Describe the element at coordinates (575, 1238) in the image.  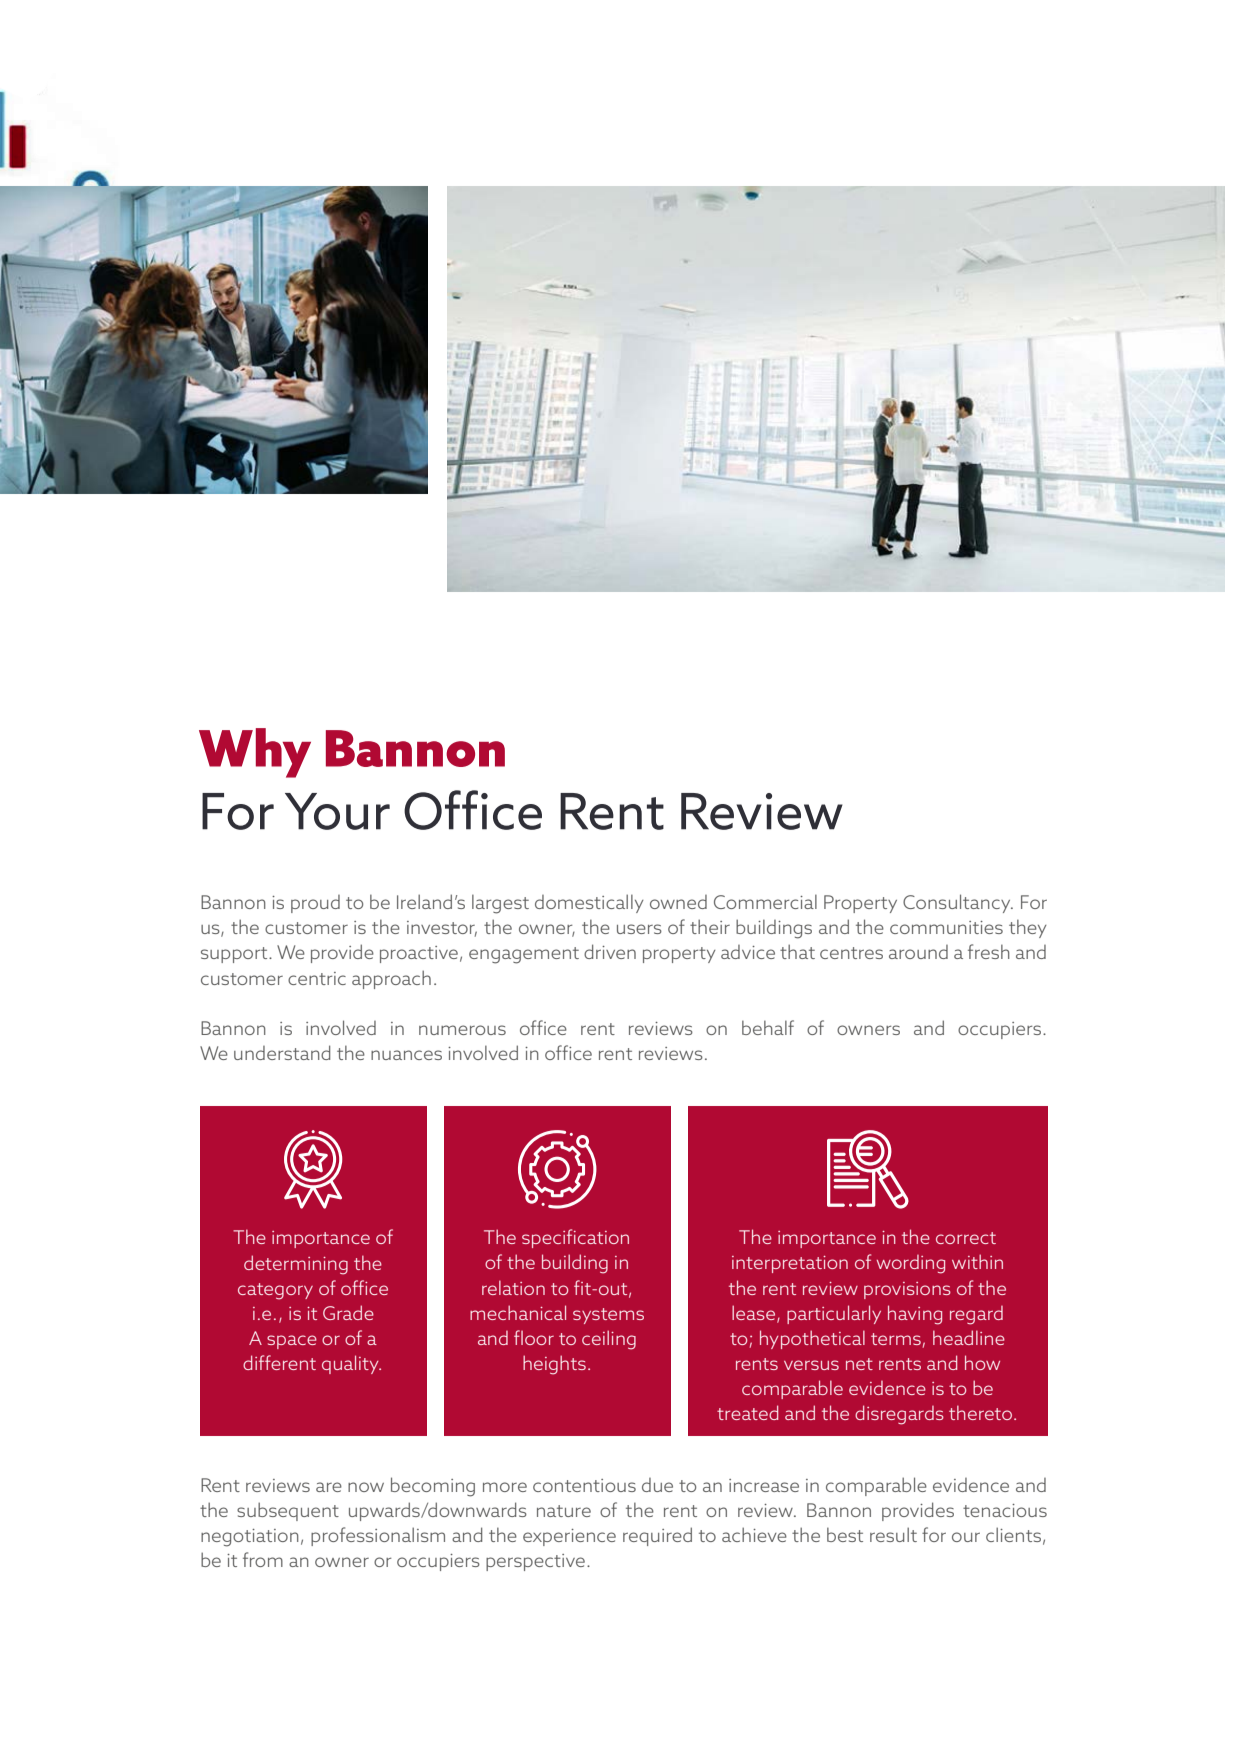
I see `specification` at that location.
